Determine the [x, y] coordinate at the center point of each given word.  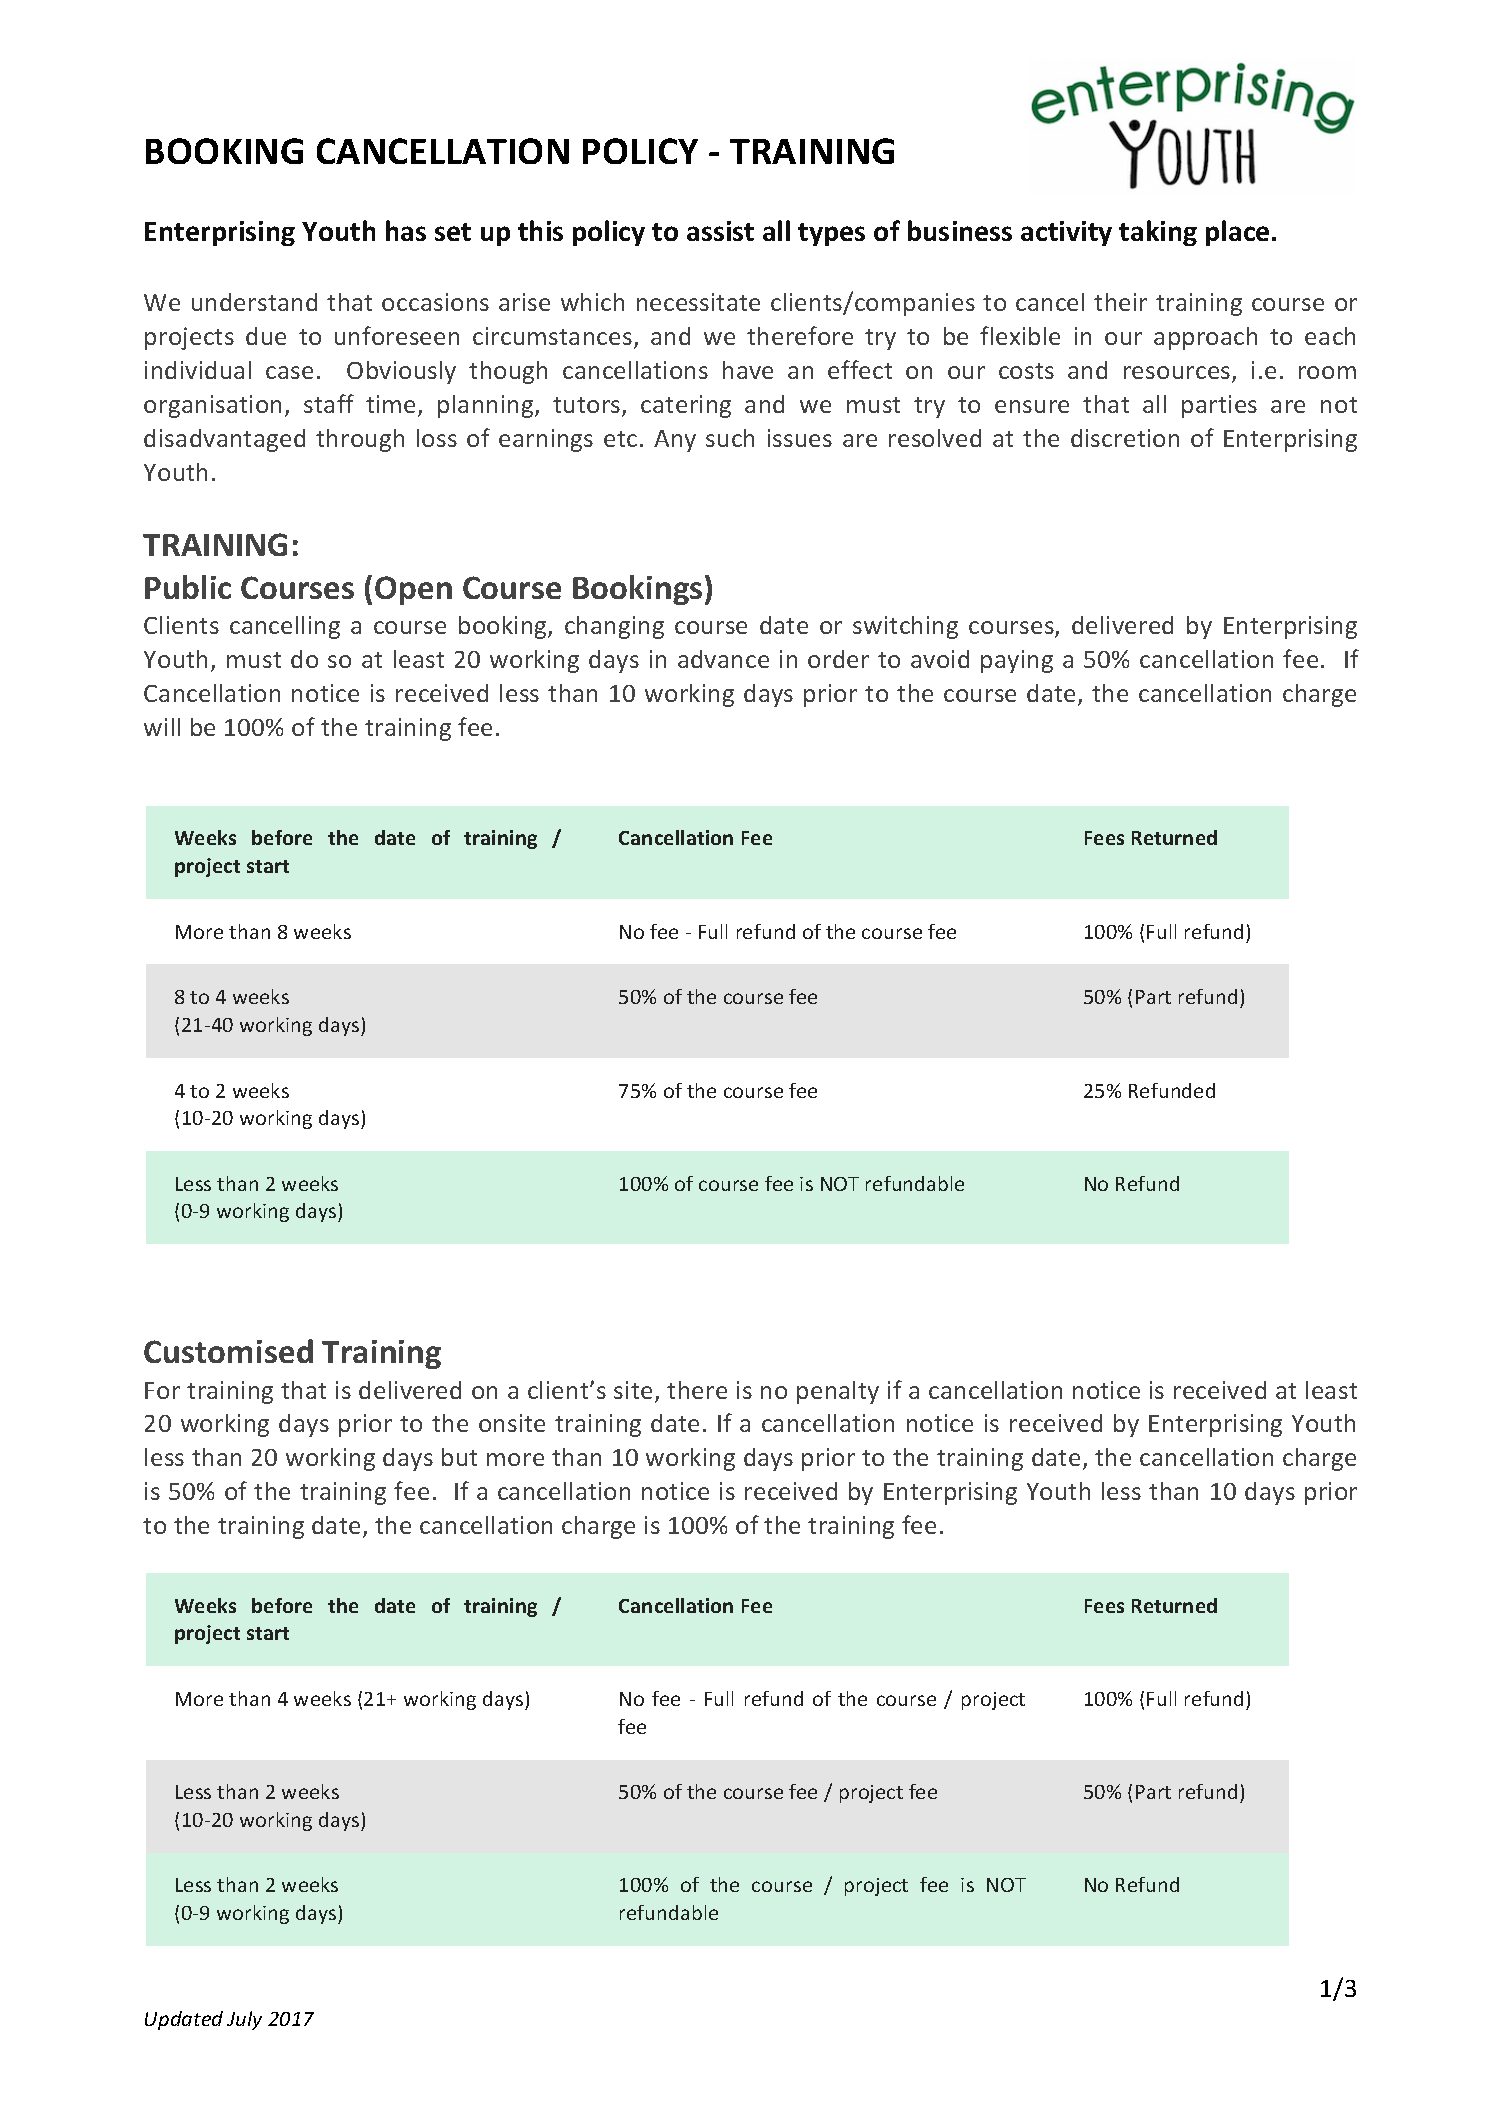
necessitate [698, 302]
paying [1017, 661]
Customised [228, 1351]
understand [254, 302]
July [244, 2020]
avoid [940, 659]
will [162, 727]
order [838, 659]
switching [905, 627]
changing [614, 627]
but [459, 1457]
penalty [838, 1392]
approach [1205, 338]
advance [723, 659]
